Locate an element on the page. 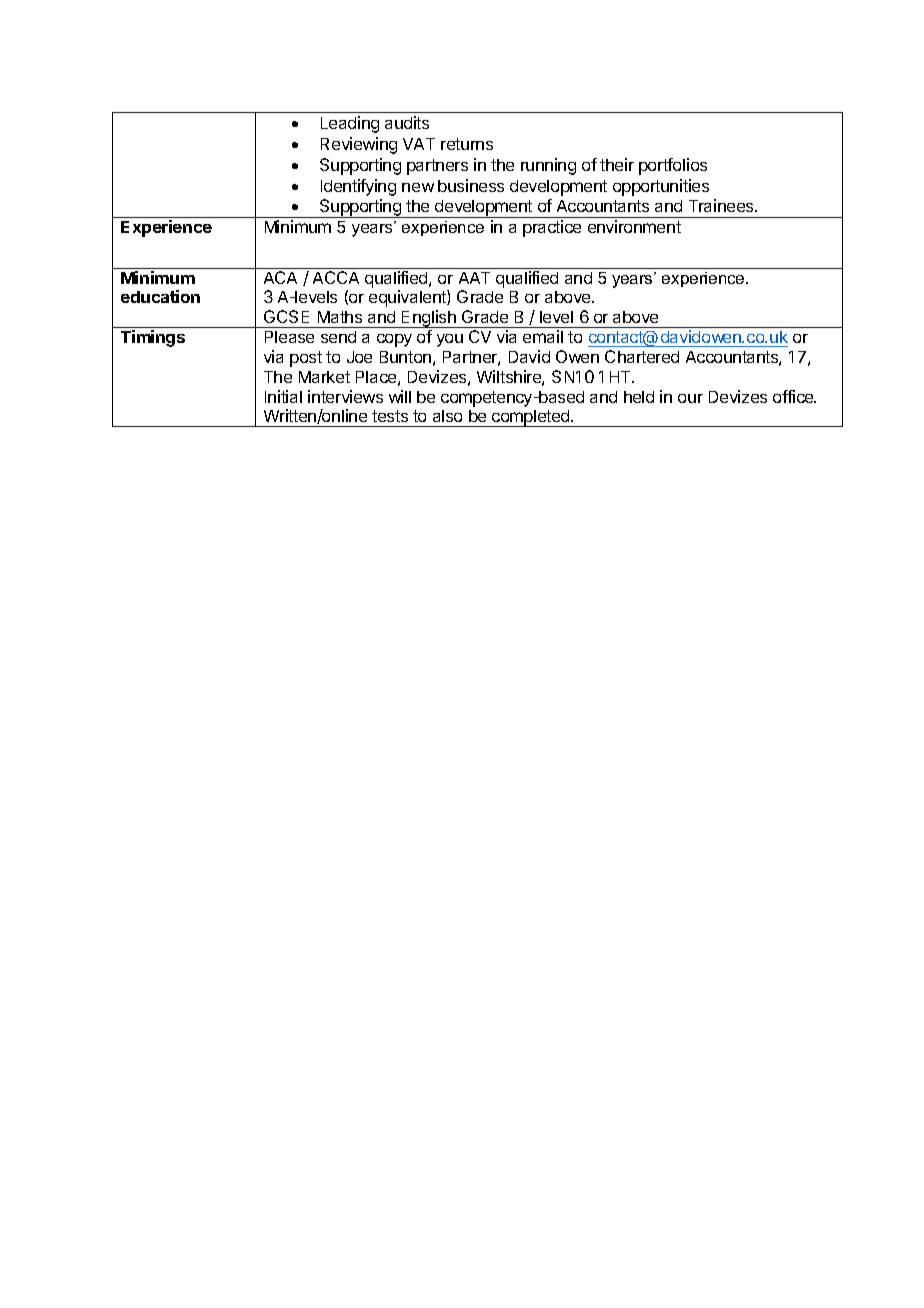 This document has width=924, height=1308. also is located at coordinates (447, 416).
